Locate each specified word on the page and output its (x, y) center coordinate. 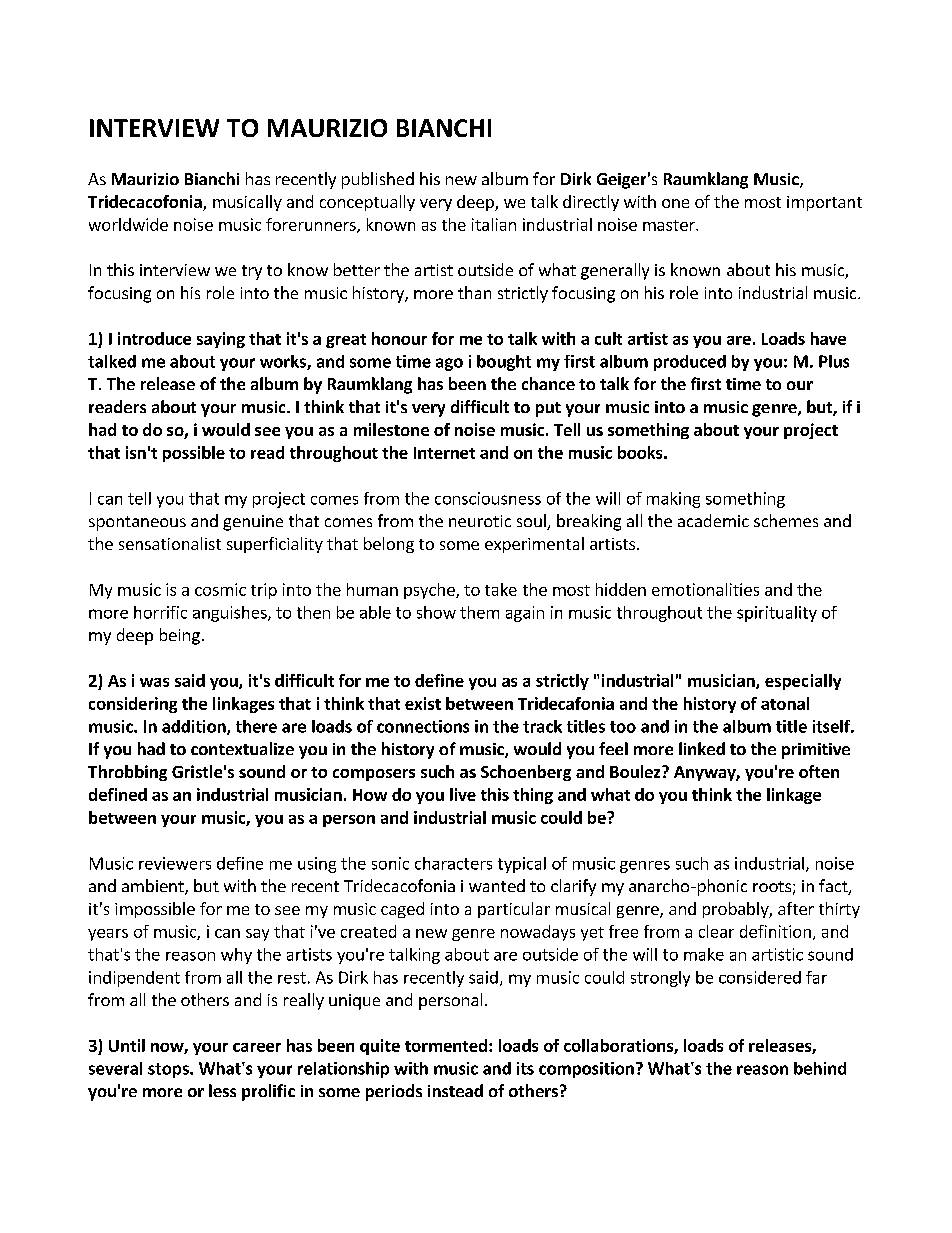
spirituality (777, 614)
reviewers (175, 863)
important (824, 203)
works (284, 362)
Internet (444, 453)
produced (690, 363)
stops (169, 1070)
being (180, 636)
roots (772, 886)
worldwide (128, 224)
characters (453, 863)
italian (494, 224)
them (479, 612)
